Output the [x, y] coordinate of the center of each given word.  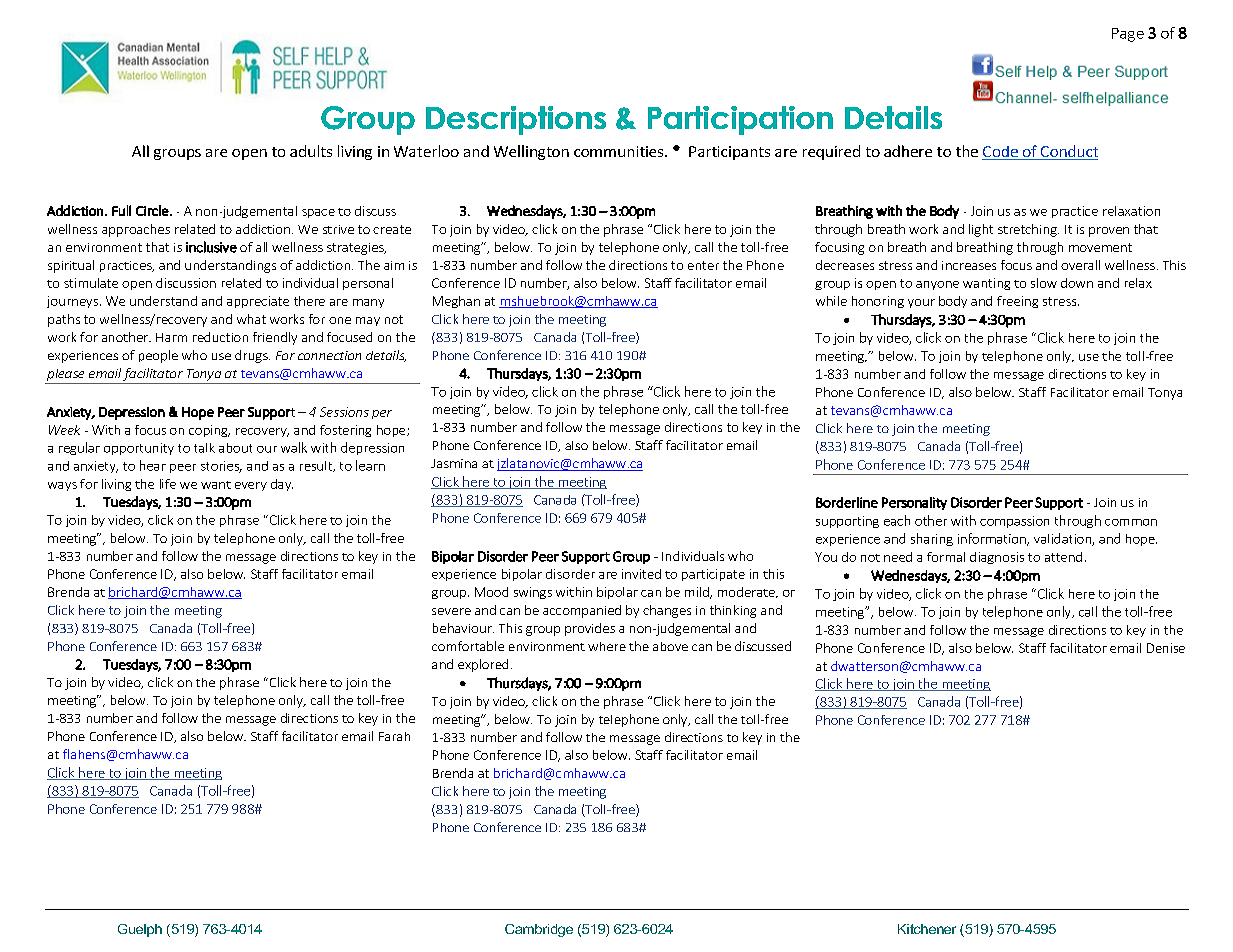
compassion [1014, 522]
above [670, 646]
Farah [394, 736]
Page [1128, 35]
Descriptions [516, 120]
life [168, 484]
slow [1044, 283]
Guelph [140, 930]
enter [703, 265]
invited [641, 574]
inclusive [211, 247]
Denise [1166, 648]
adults [311, 151]
